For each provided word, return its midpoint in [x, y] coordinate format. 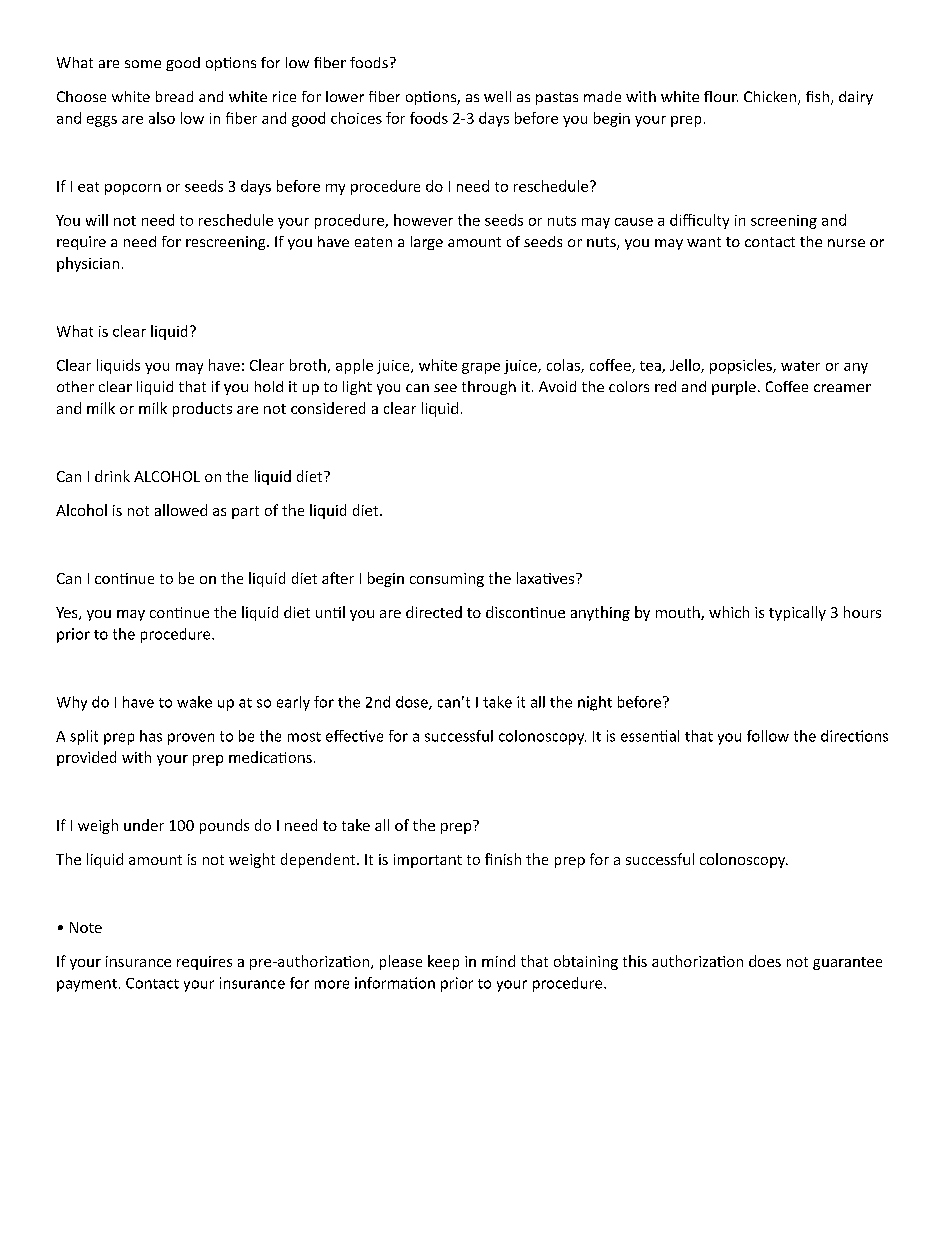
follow [768, 736]
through [489, 388]
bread [174, 96]
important [428, 861]
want [704, 242]
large [427, 243]
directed [434, 612]
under [144, 825]
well [497, 96]
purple [734, 388]
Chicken [771, 98]
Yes [68, 613]
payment [87, 985]
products [202, 409]
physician [88, 264]
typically [797, 613]
